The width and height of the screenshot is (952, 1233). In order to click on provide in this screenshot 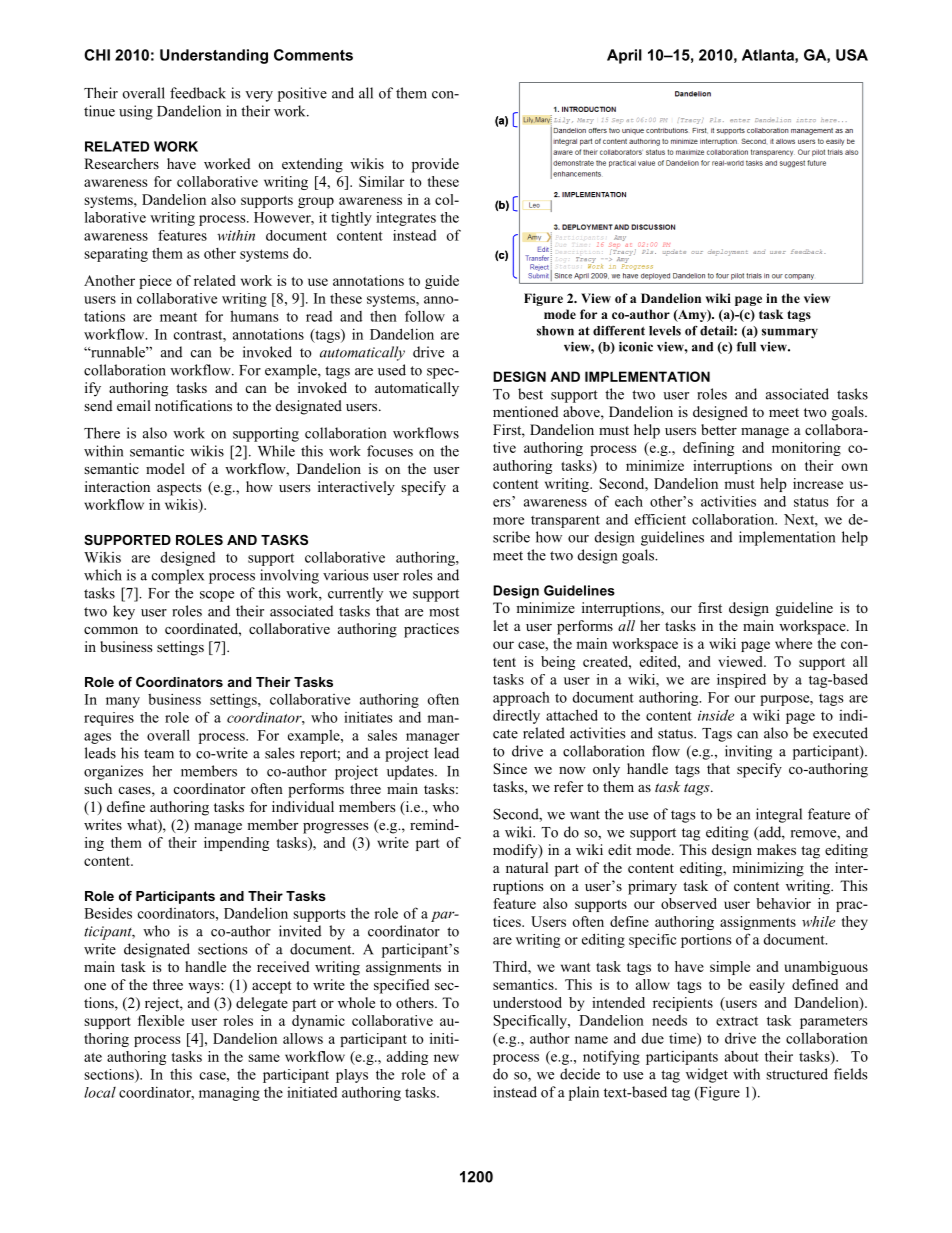, I will do `click(435, 165)`.
